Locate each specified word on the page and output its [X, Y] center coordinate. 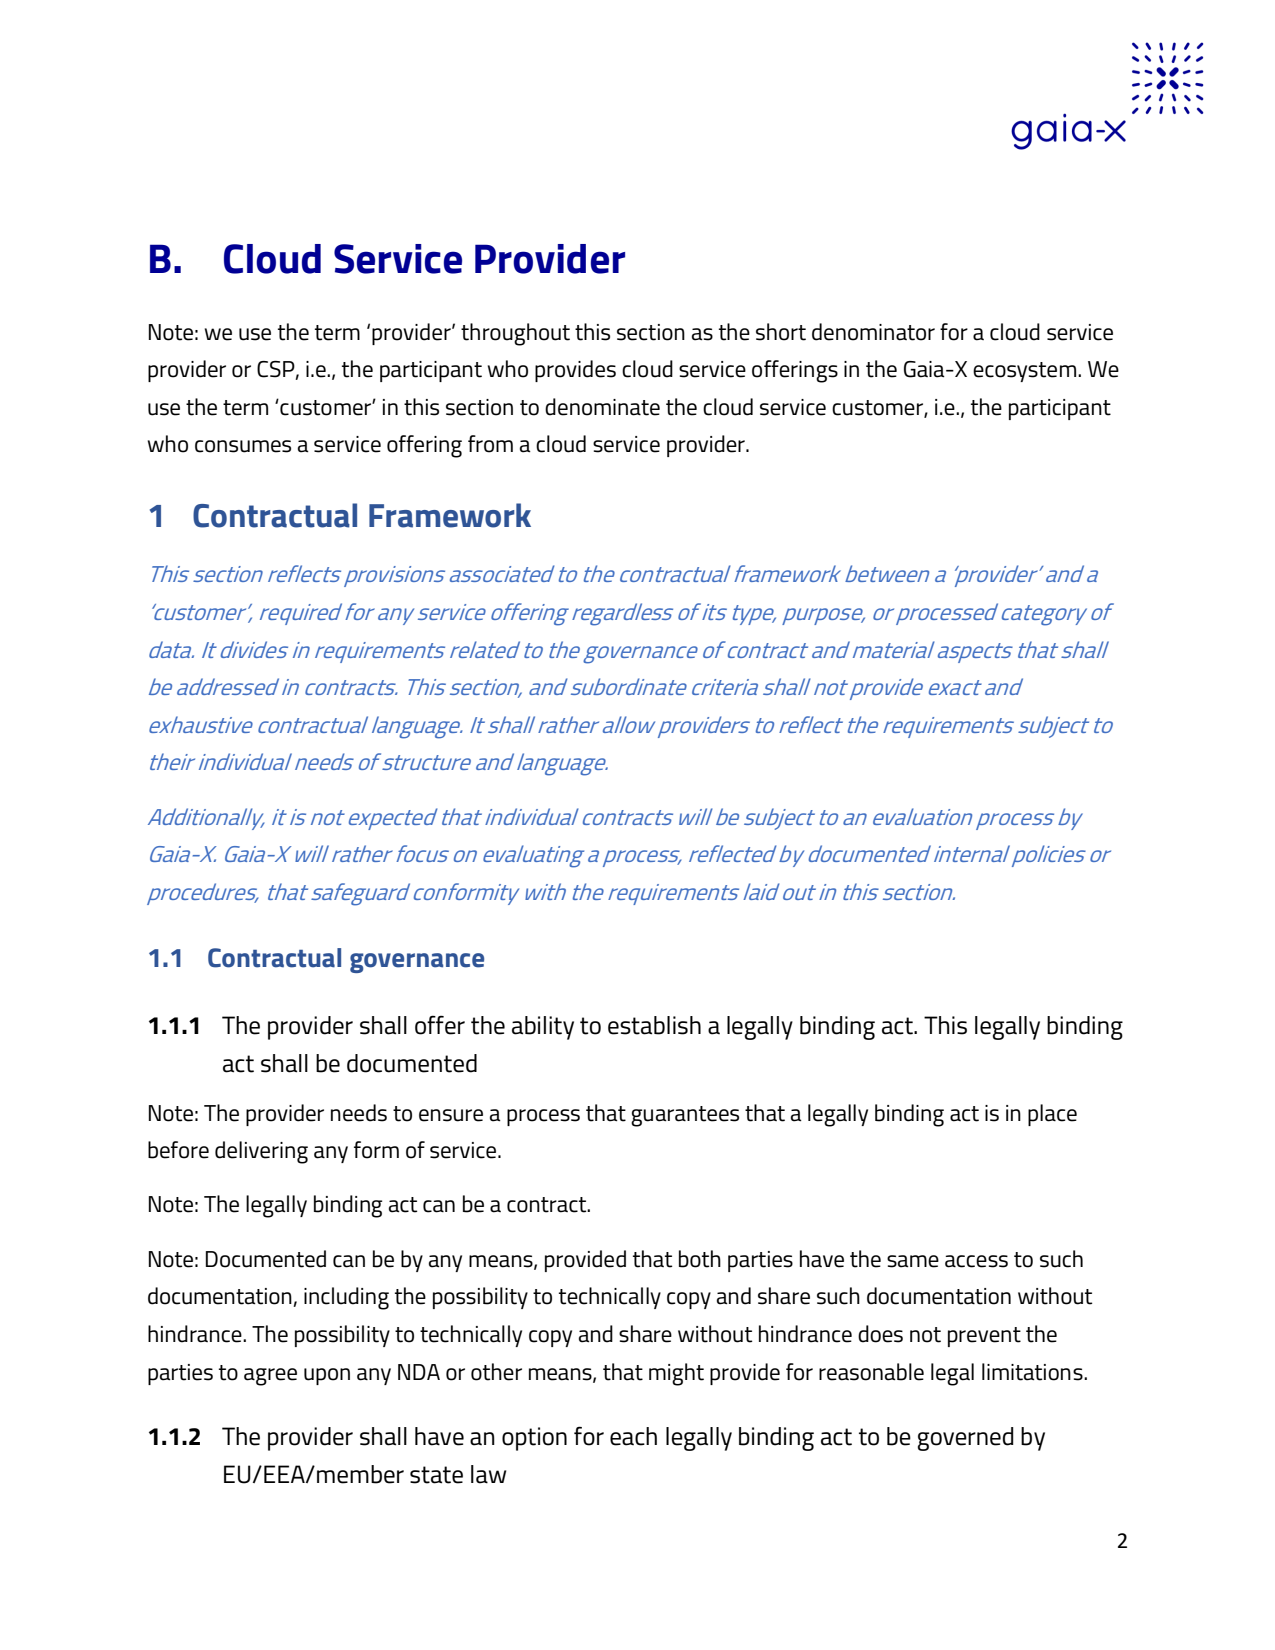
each [633, 1436]
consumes [243, 446]
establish [654, 1025]
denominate [602, 407]
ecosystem [1026, 372]
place [1052, 1115]
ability [543, 1028]
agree [270, 1377]
